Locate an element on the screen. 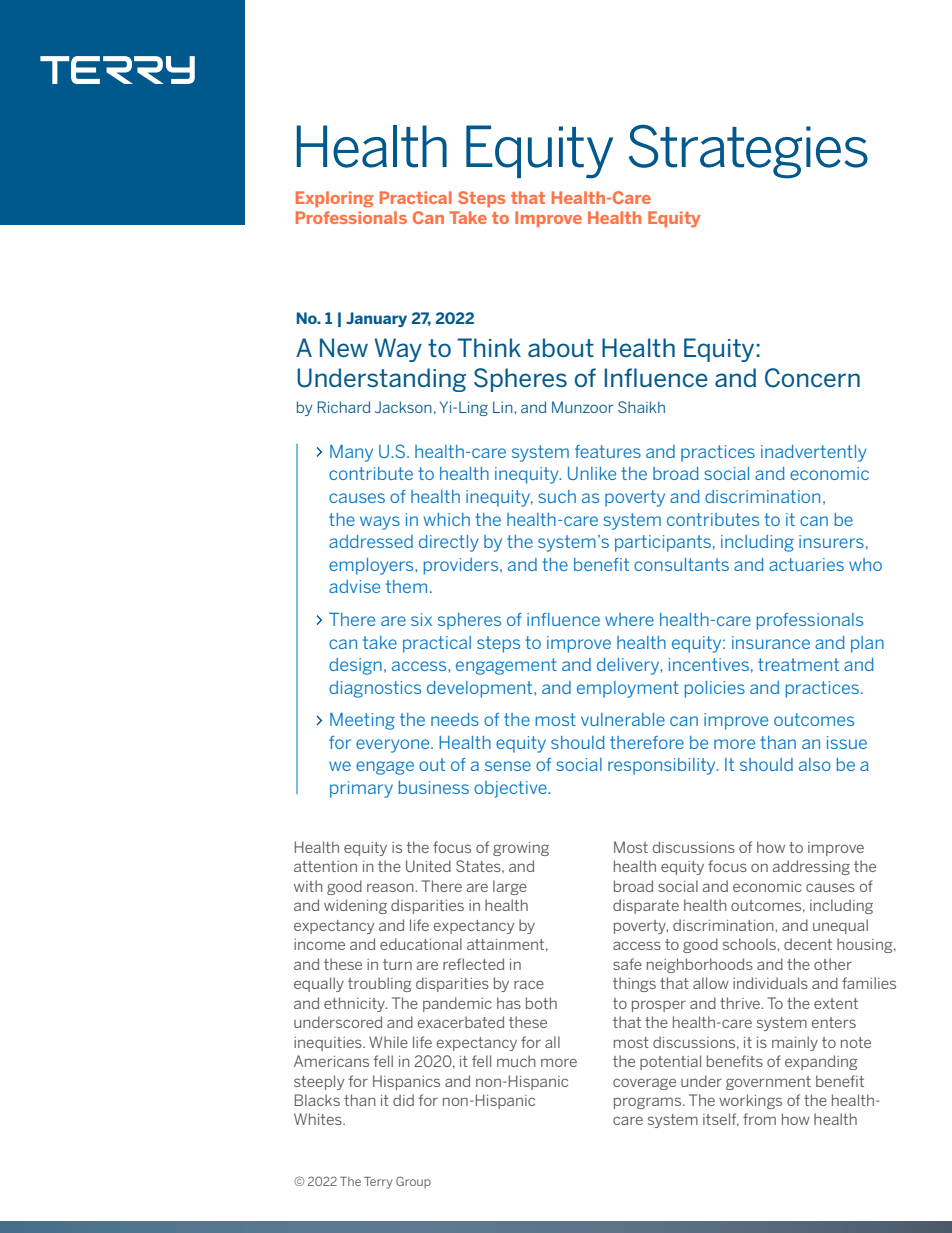 Image resolution: width=952 pixels, height=1233 pixels. treatment is located at coordinates (798, 664).
